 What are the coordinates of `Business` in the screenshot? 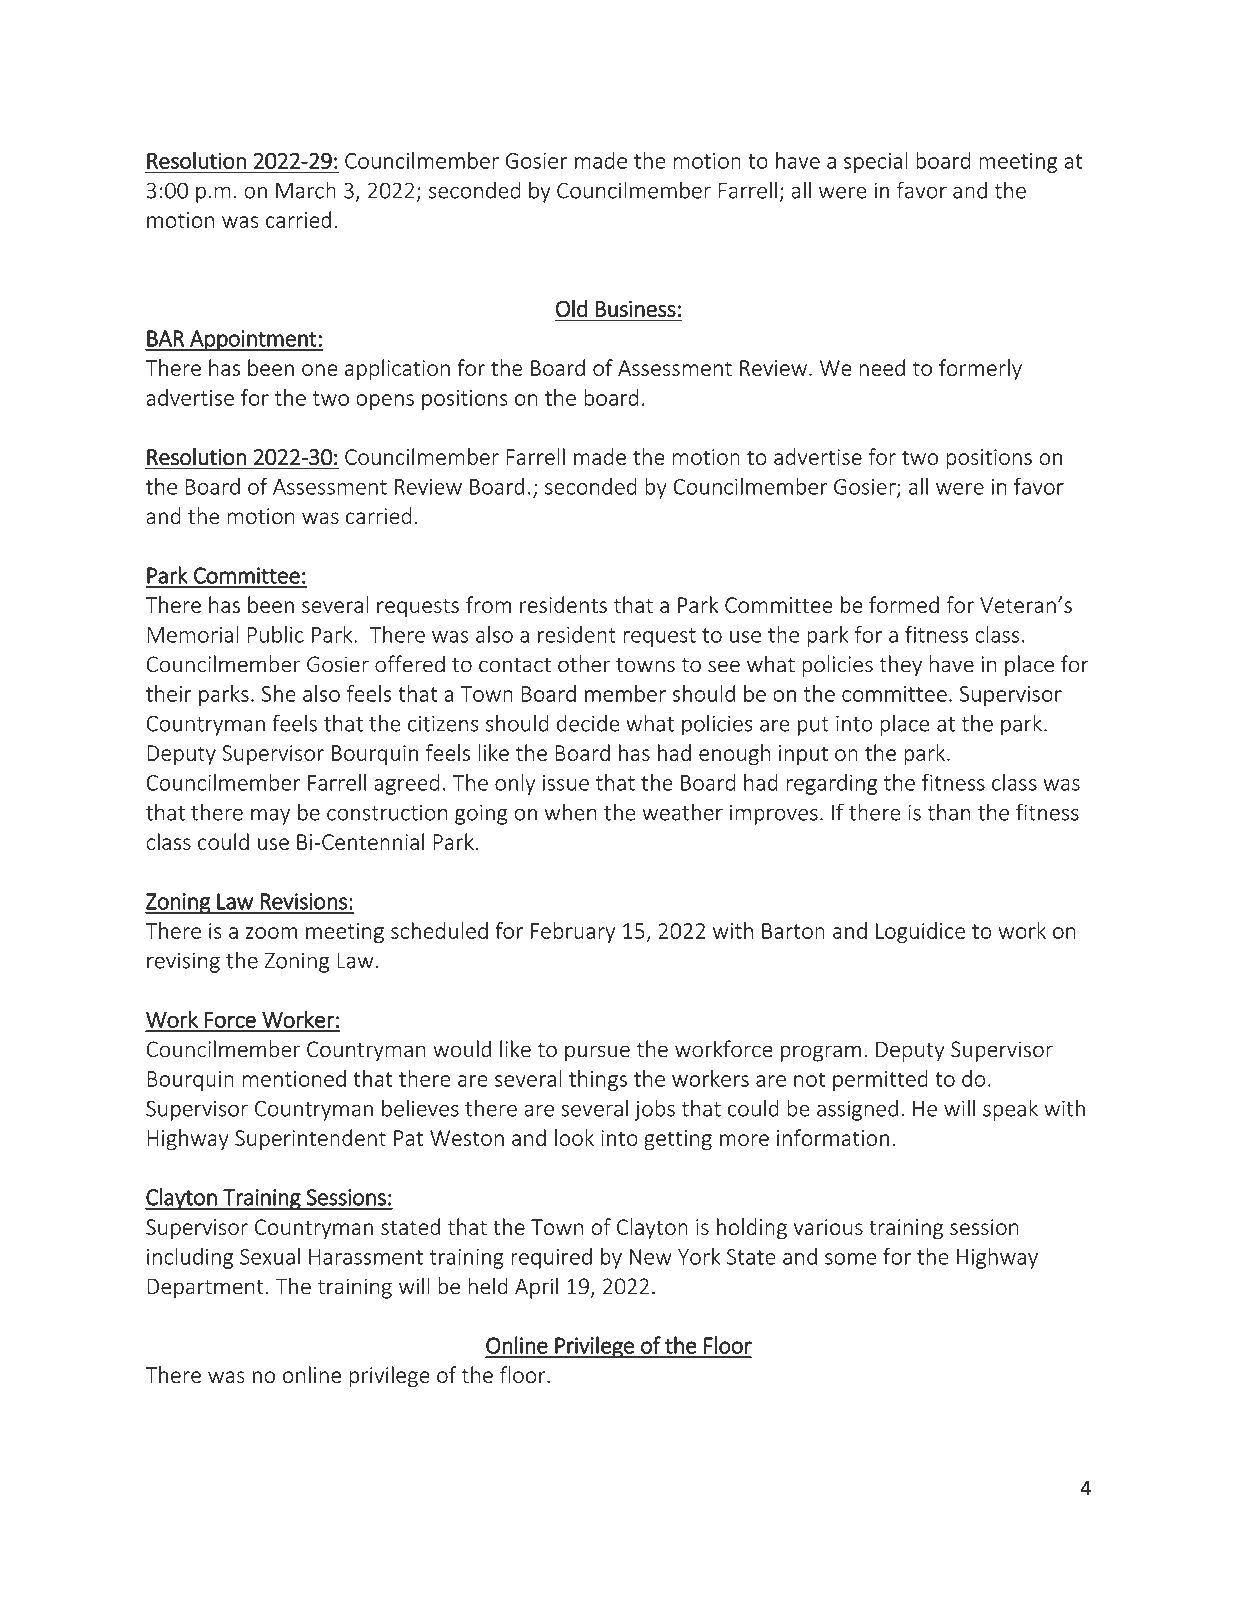 It's located at (636, 309).
